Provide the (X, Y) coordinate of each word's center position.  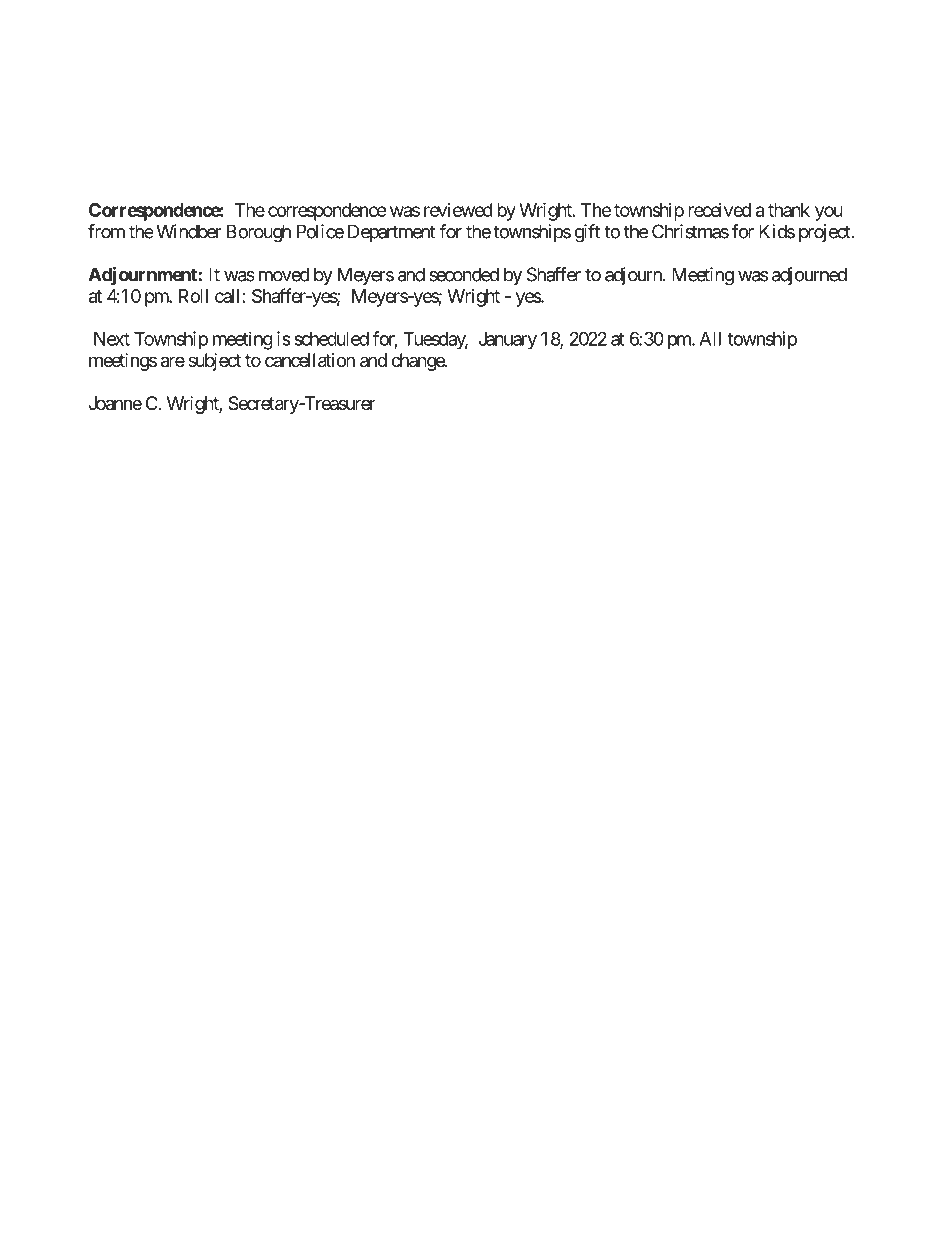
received (719, 210)
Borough (259, 233)
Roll (193, 296)
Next (112, 339)
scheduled (331, 339)
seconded (464, 274)
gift (587, 233)
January (508, 341)
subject (214, 362)
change (418, 362)
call (227, 296)
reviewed (458, 210)
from (106, 231)
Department (391, 233)
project (825, 233)
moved (284, 274)
